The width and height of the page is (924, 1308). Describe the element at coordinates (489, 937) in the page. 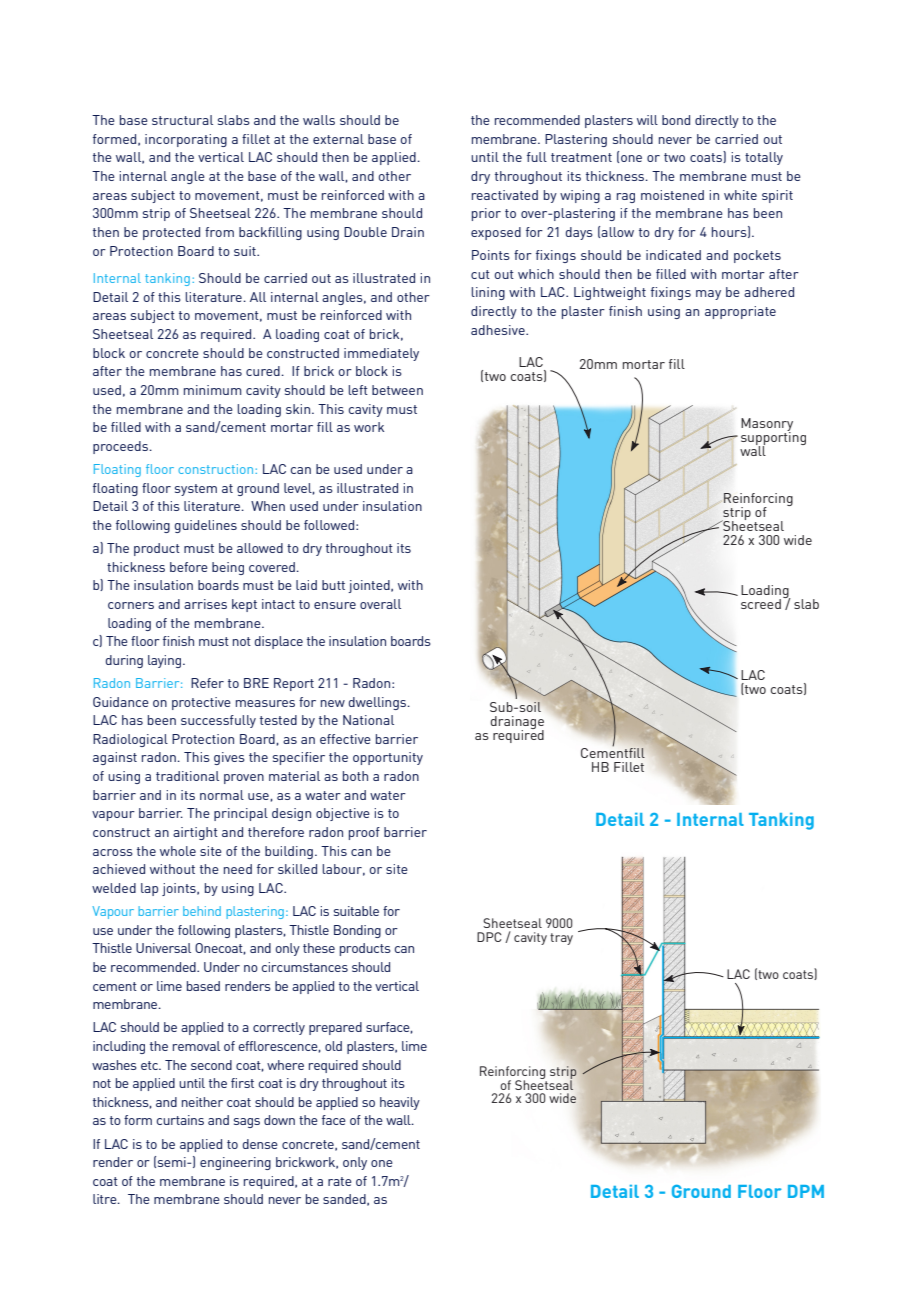

I see `DPC` at that location.
